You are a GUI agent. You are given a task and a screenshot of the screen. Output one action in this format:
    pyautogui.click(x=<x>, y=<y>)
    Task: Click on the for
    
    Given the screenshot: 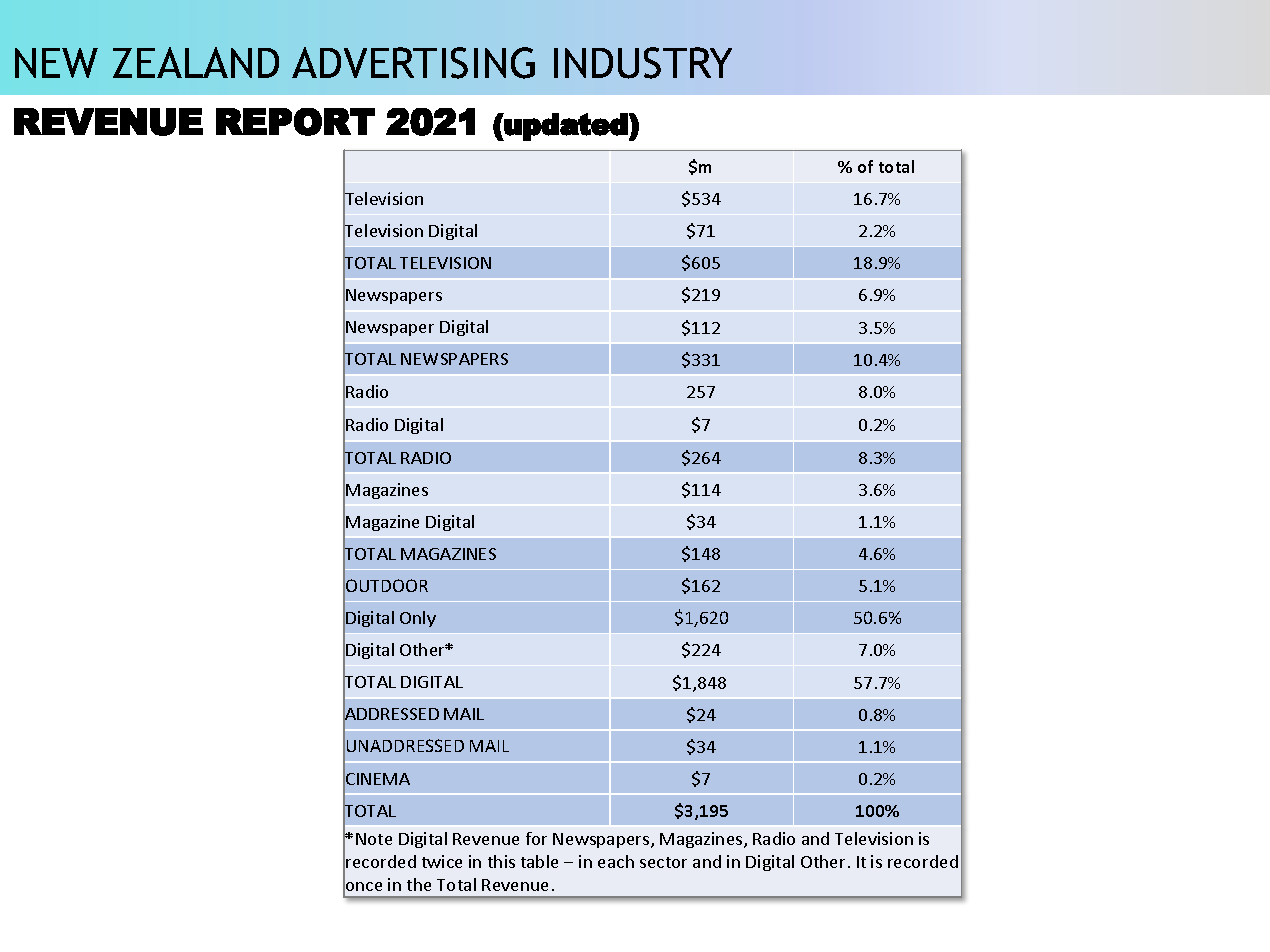 What is the action you would take?
    pyautogui.click(x=536, y=838)
